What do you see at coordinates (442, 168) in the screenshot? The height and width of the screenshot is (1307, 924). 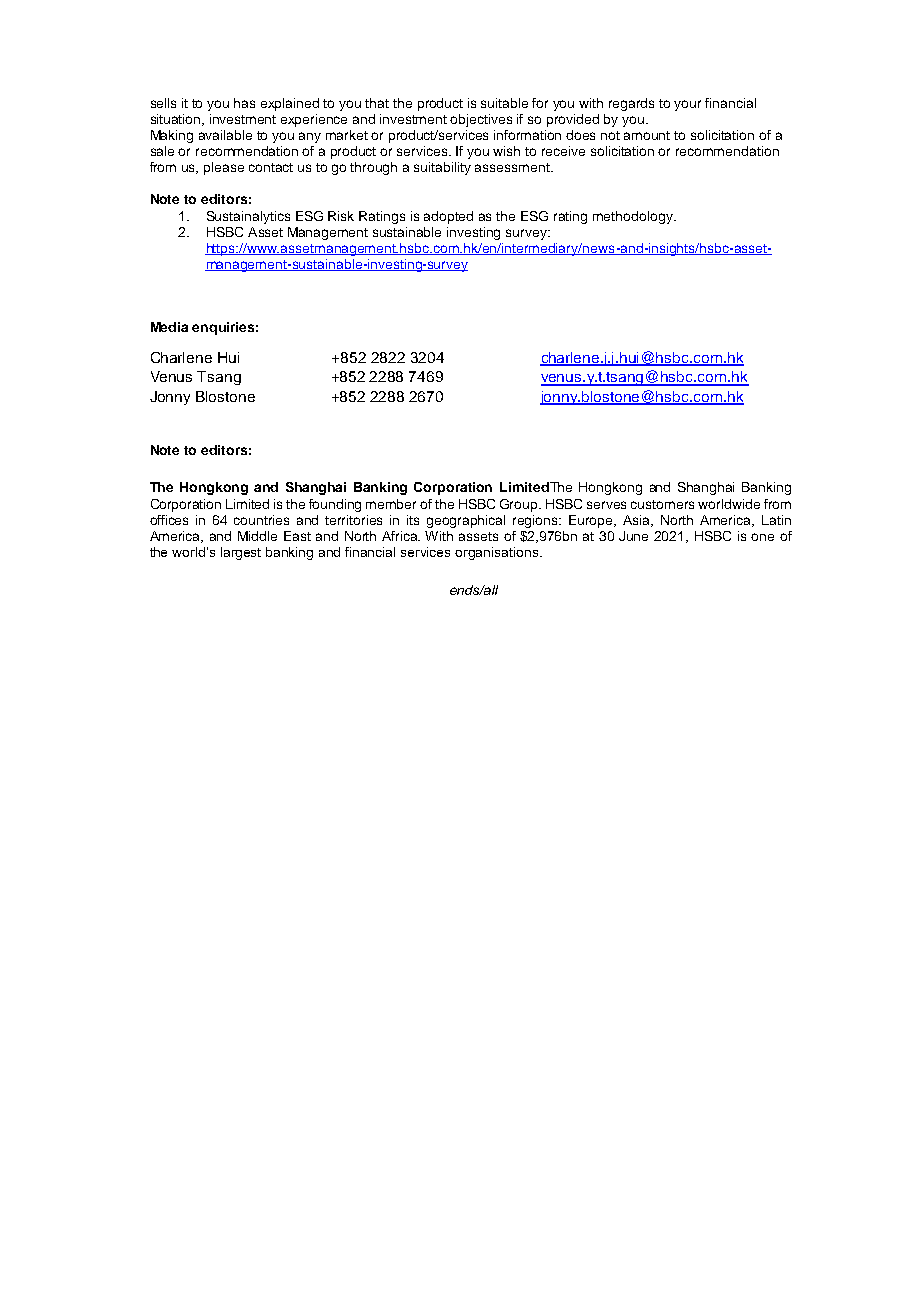 I see `suitability` at bounding box center [442, 168].
